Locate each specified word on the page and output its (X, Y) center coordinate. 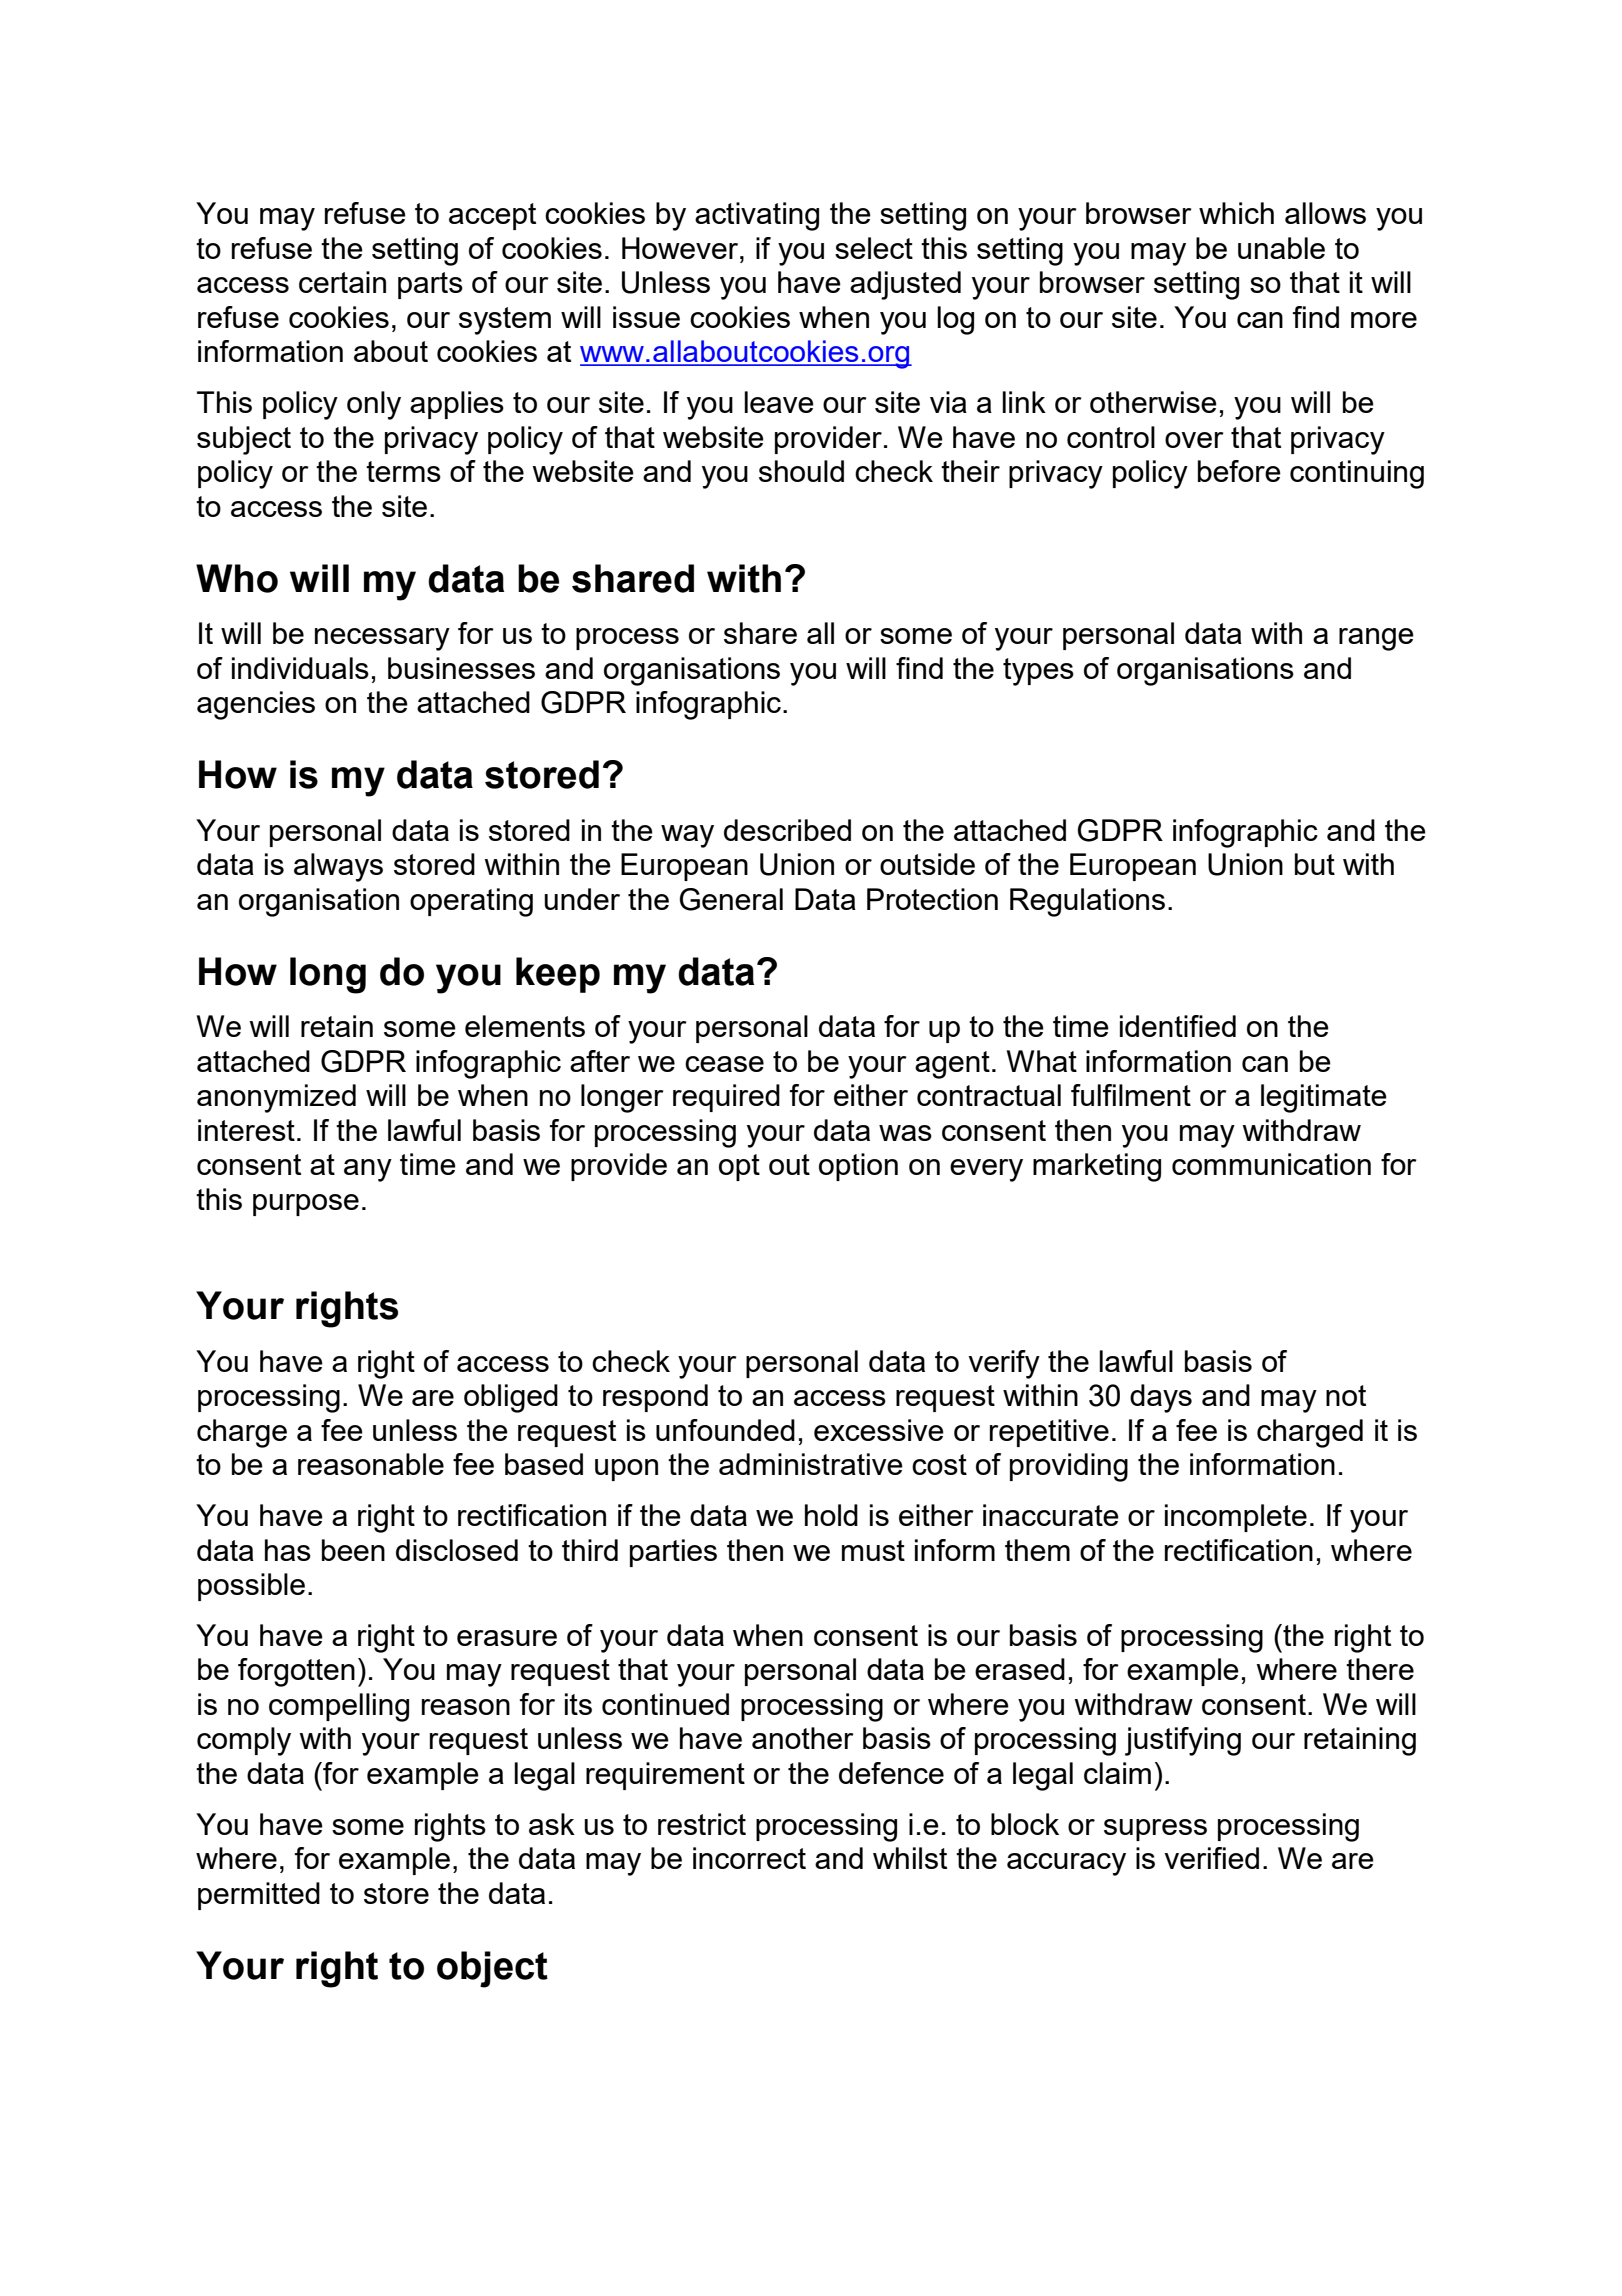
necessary (382, 639)
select (874, 248)
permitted (259, 1896)
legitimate (1324, 1098)
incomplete (1236, 1518)
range (1376, 639)
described (787, 830)
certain (342, 282)
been (353, 1550)
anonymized (276, 1098)
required (726, 1098)
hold (831, 1515)
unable (1281, 248)
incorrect (749, 1858)
